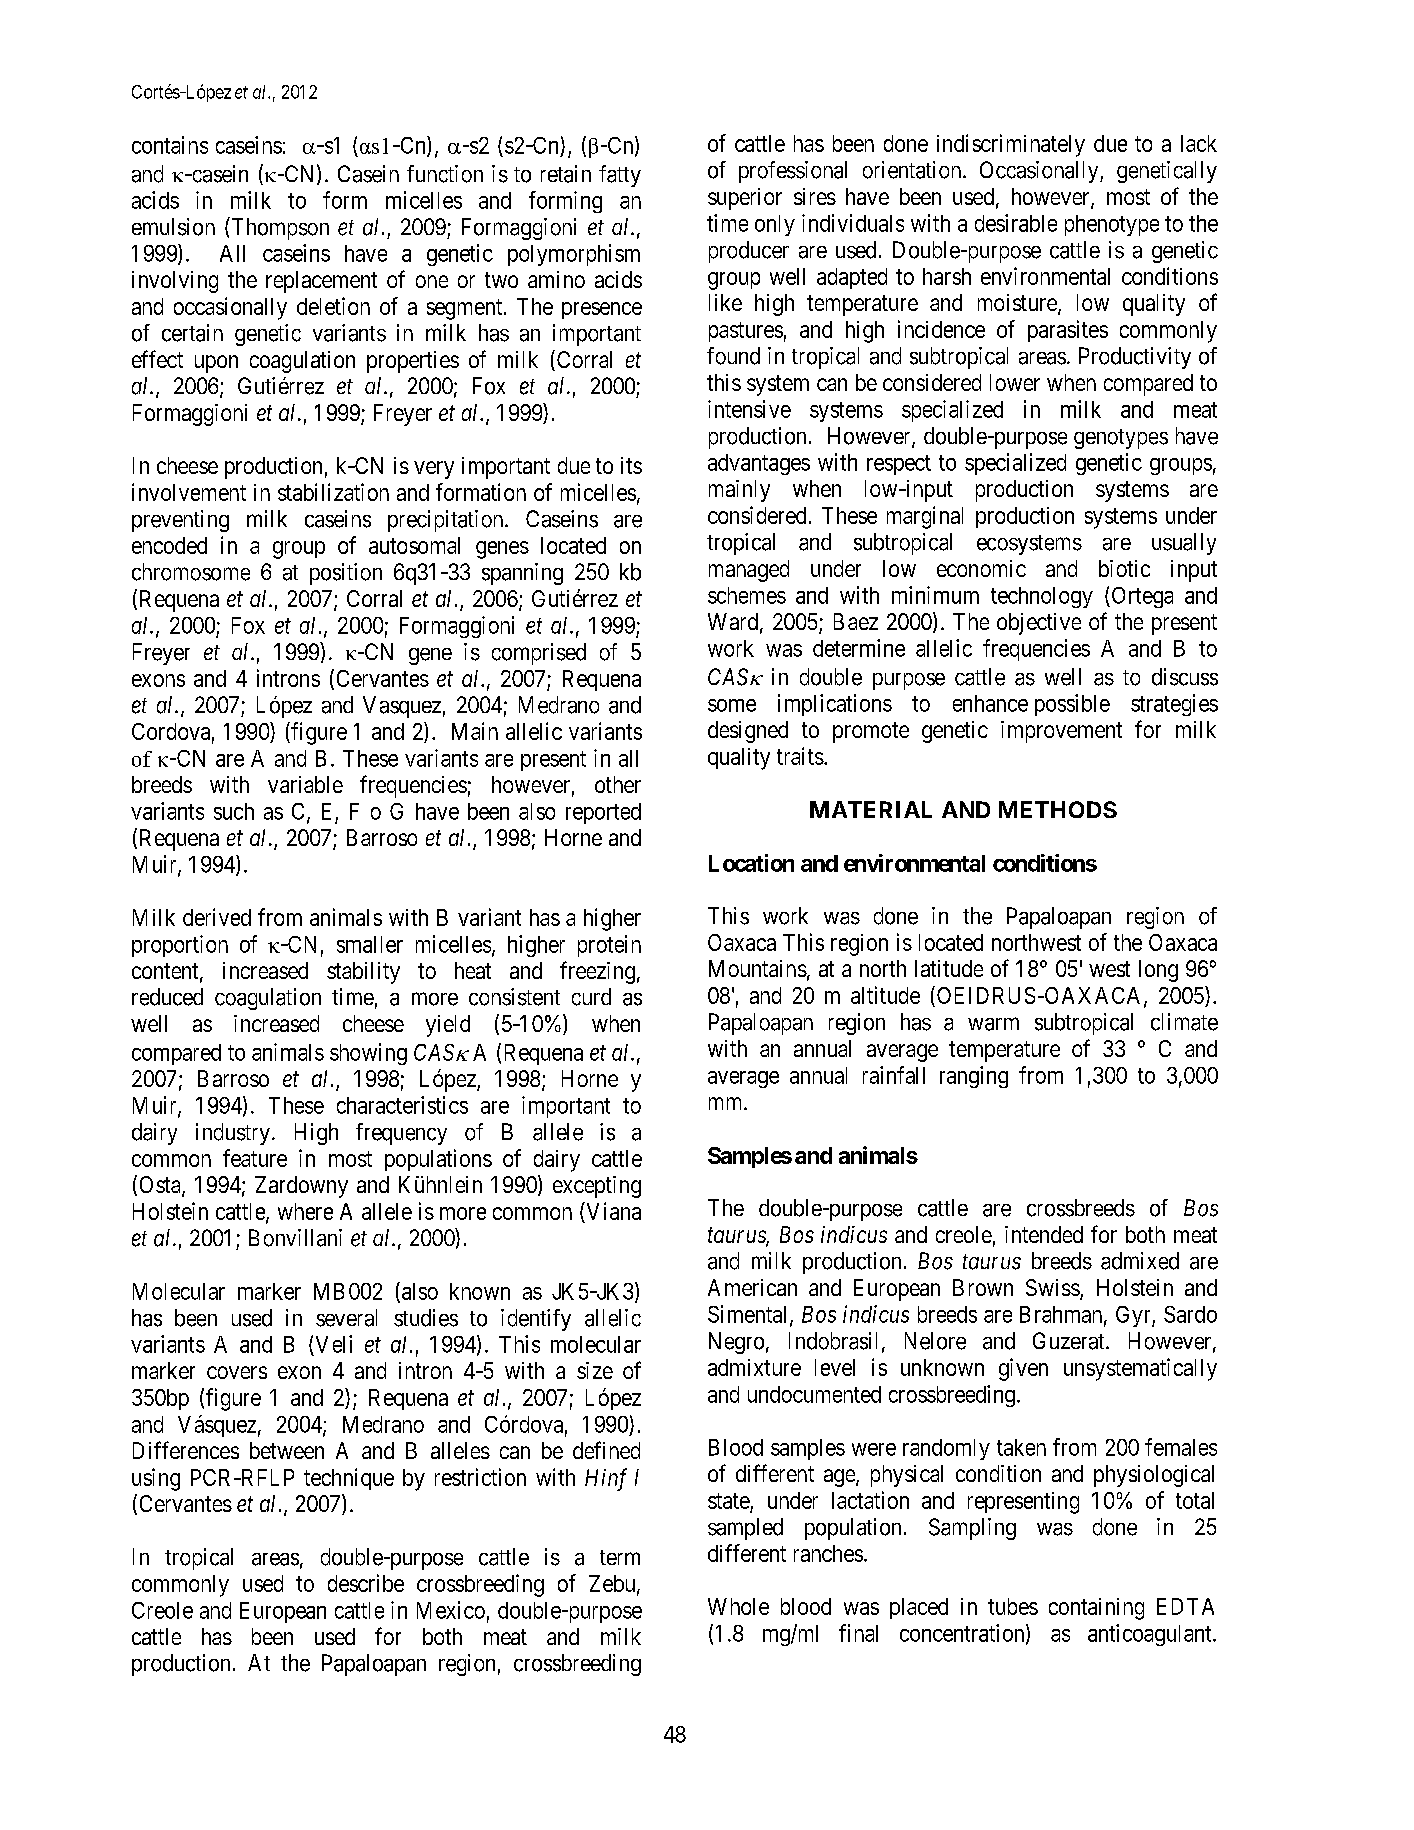 This document has height=1830, width=1414. I want to click on schemes, so click(747, 595).
